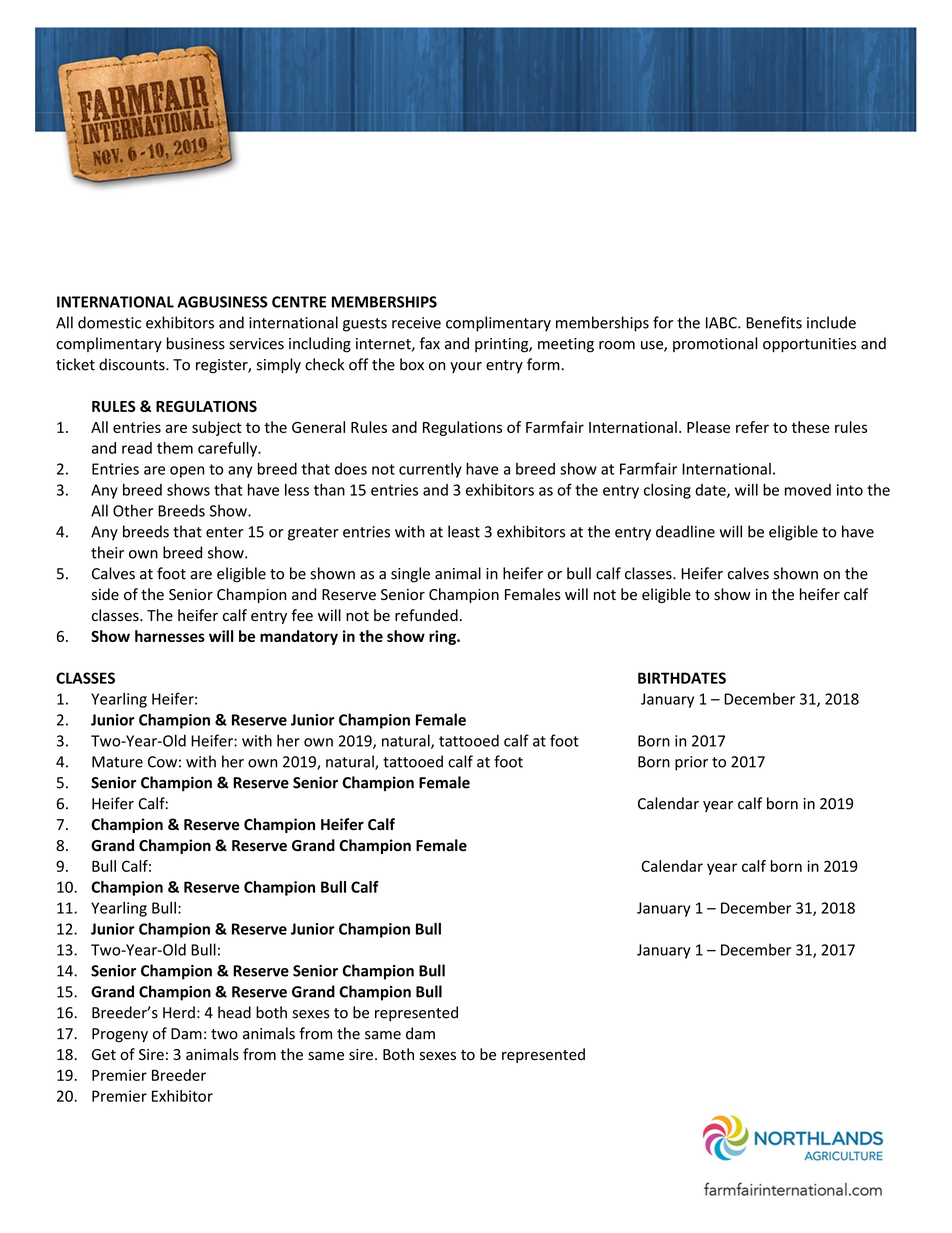  What do you see at coordinates (410, 575) in the document?
I see `single` at bounding box center [410, 575].
